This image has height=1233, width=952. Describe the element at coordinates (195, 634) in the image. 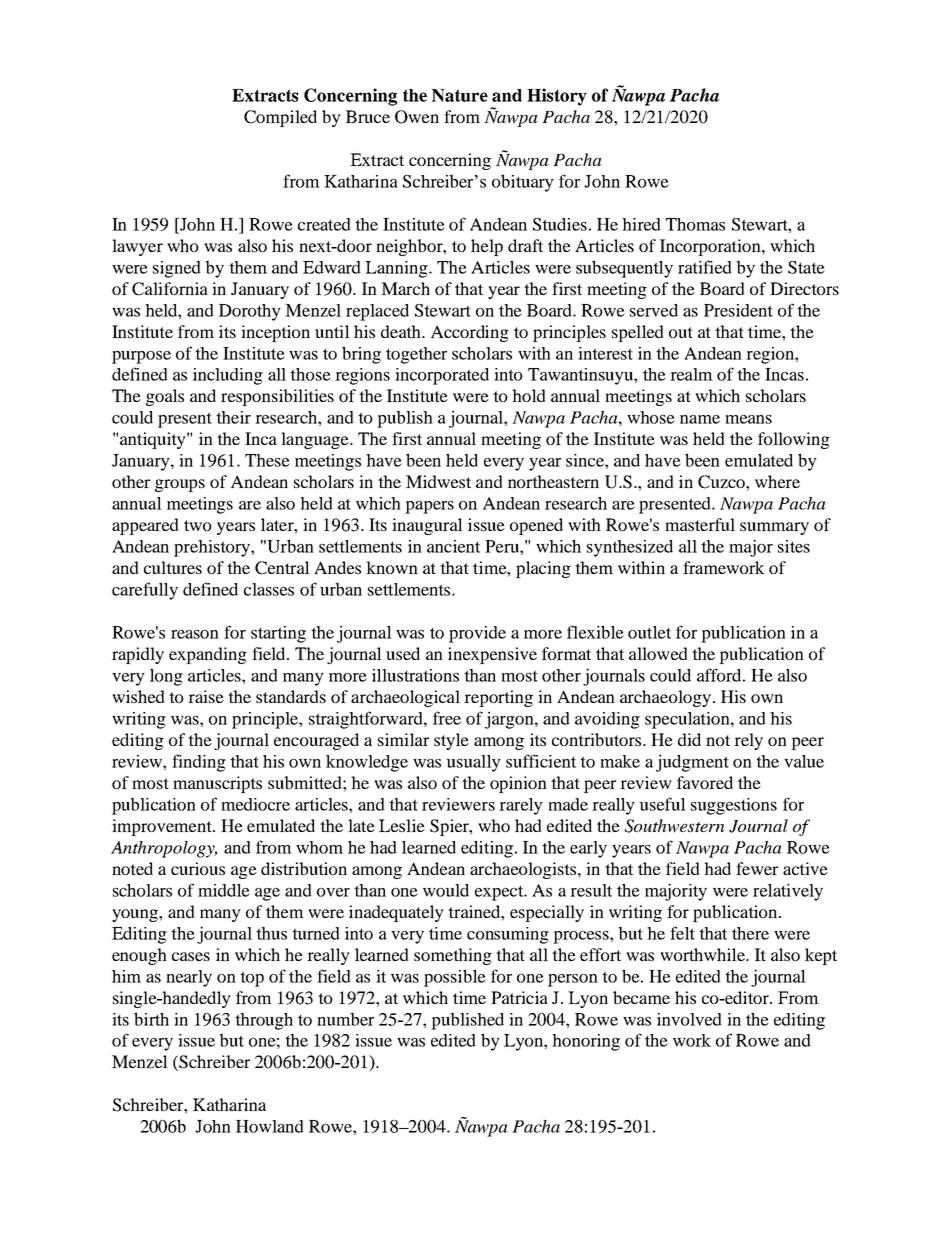

I see `reason` at that location.
